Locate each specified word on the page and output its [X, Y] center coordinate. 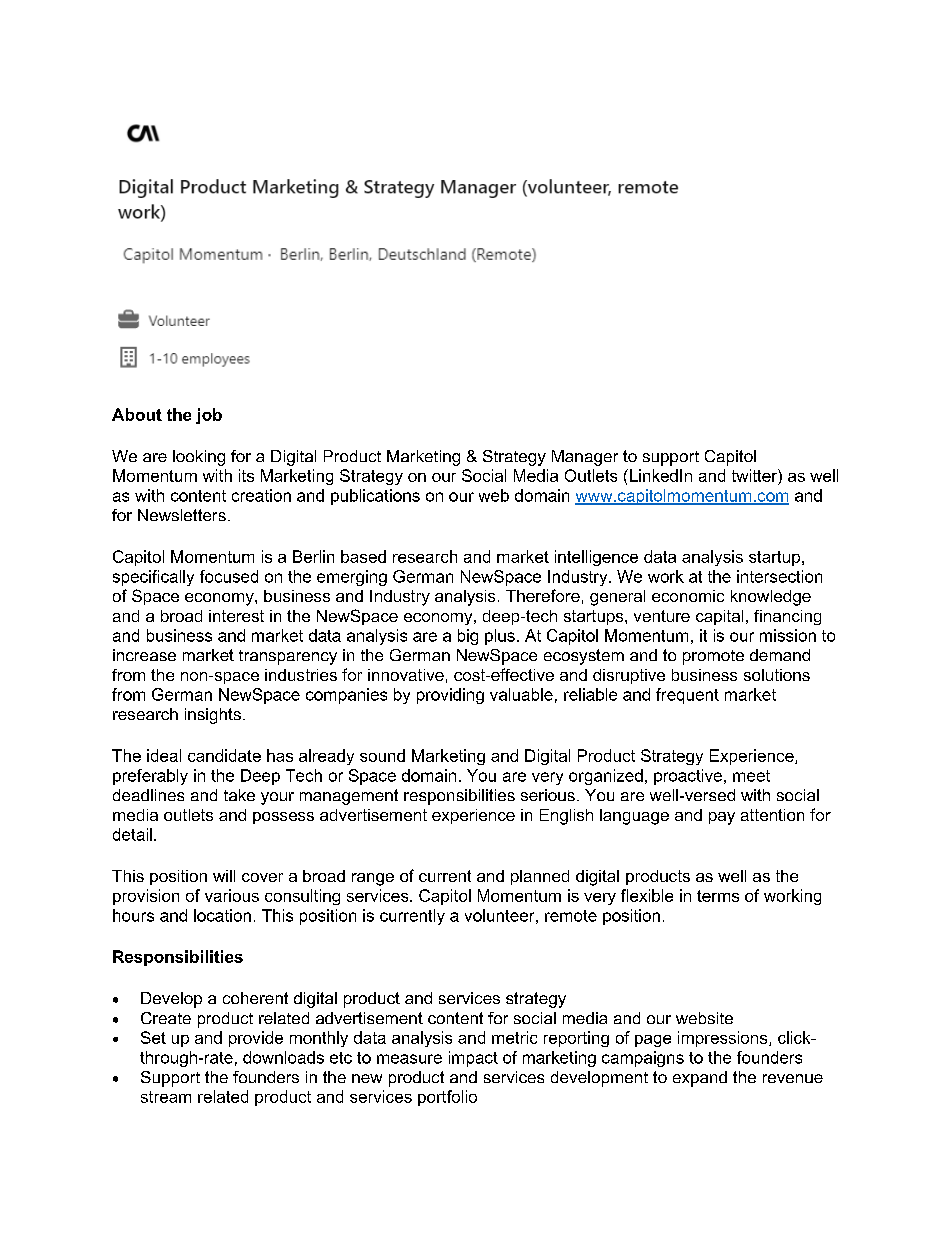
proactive [688, 777]
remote [571, 916]
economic [688, 596]
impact [473, 1059]
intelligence [596, 558]
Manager [585, 458]
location [222, 915]
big [468, 637]
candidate [224, 755]
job [209, 416]
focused [229, 576]
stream [166, 1097]
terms [718, 896]
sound [382, 755]
